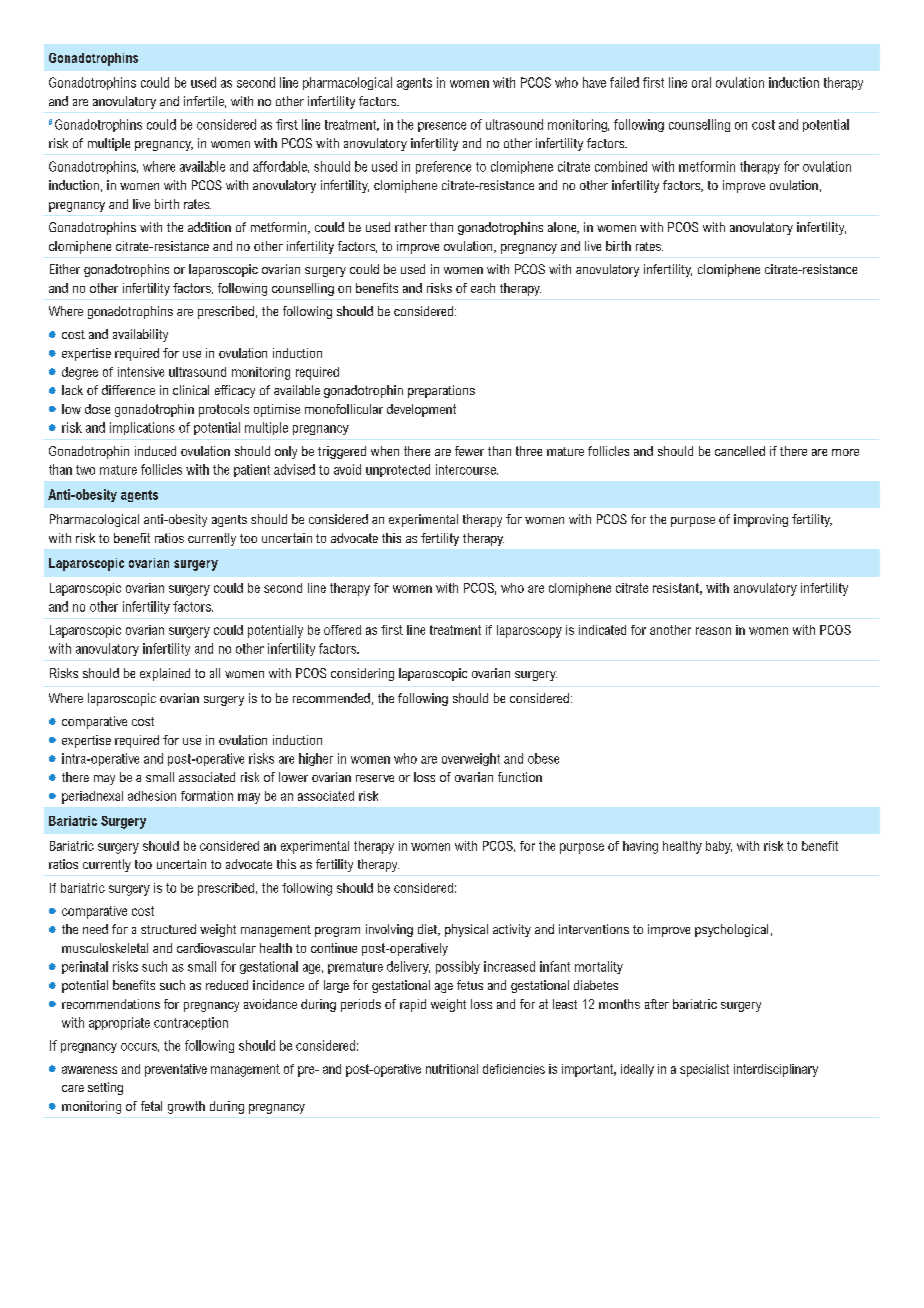 This screenshot has width=924, height=1308. Describe the element at coordinates (740, 451) in the screenshot. I see `cancelled` at that location.
